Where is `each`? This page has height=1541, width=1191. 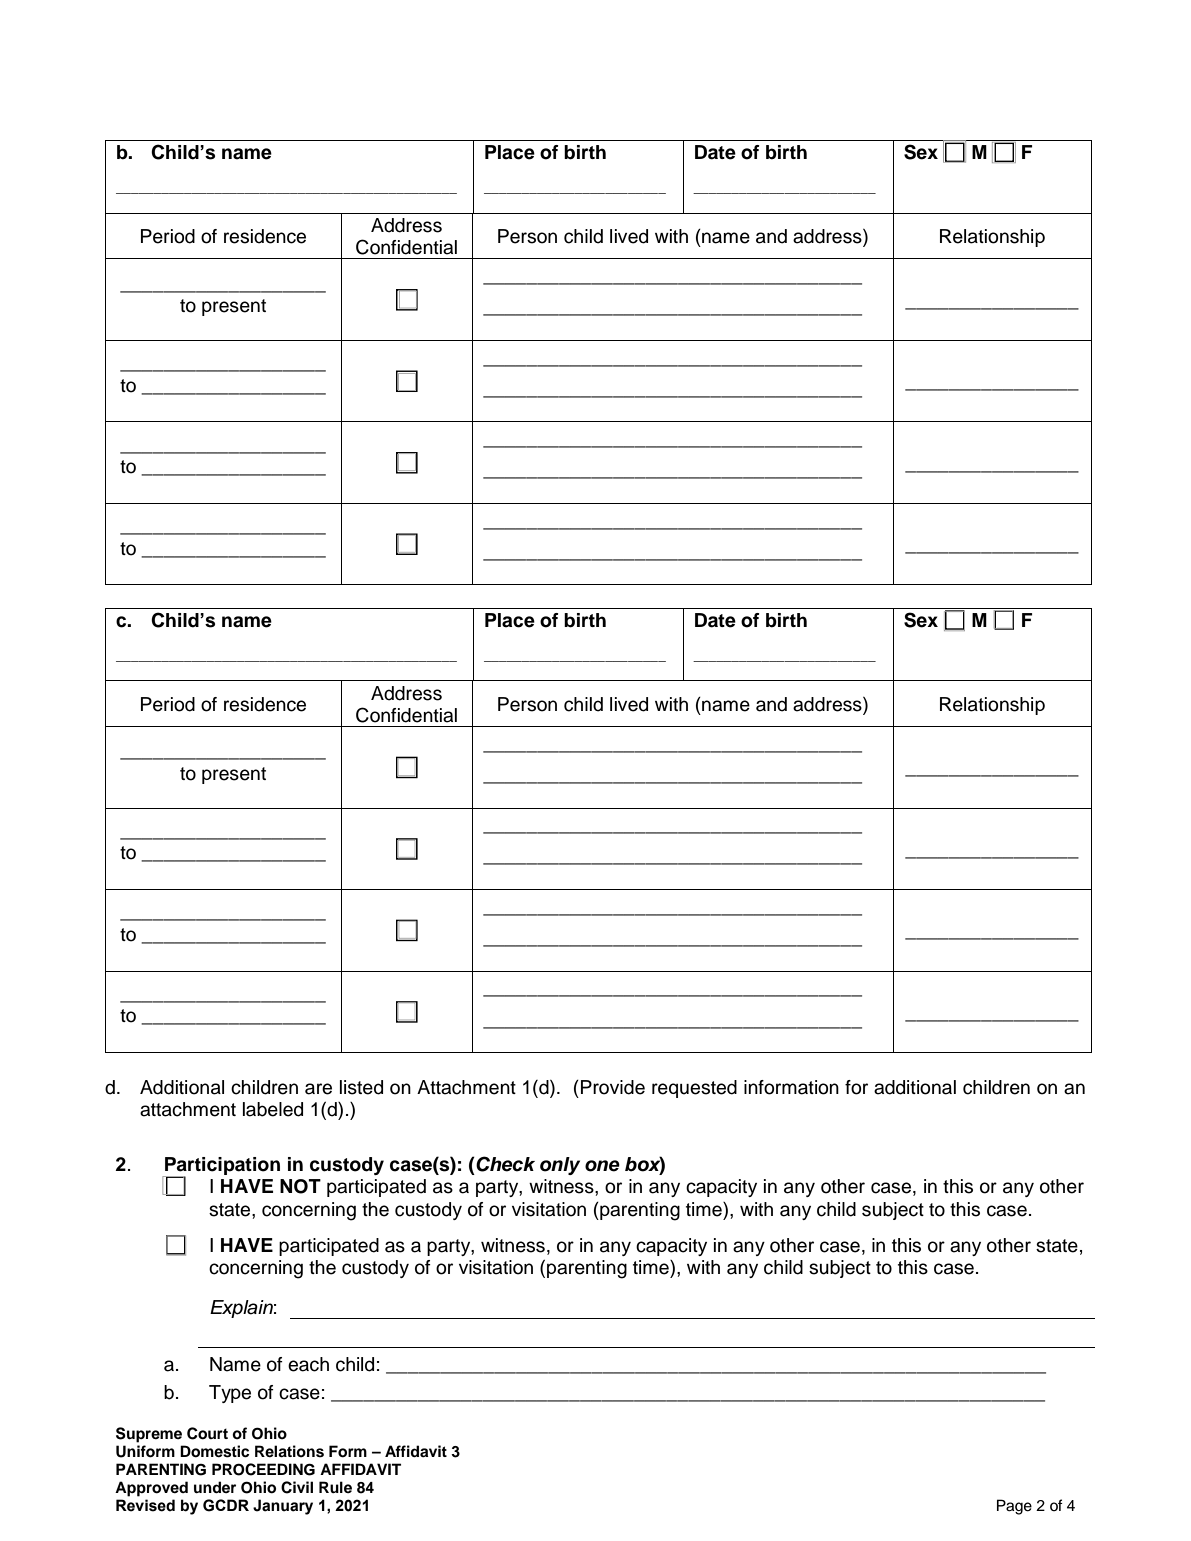
each is located at coordinates (308, 1364).
